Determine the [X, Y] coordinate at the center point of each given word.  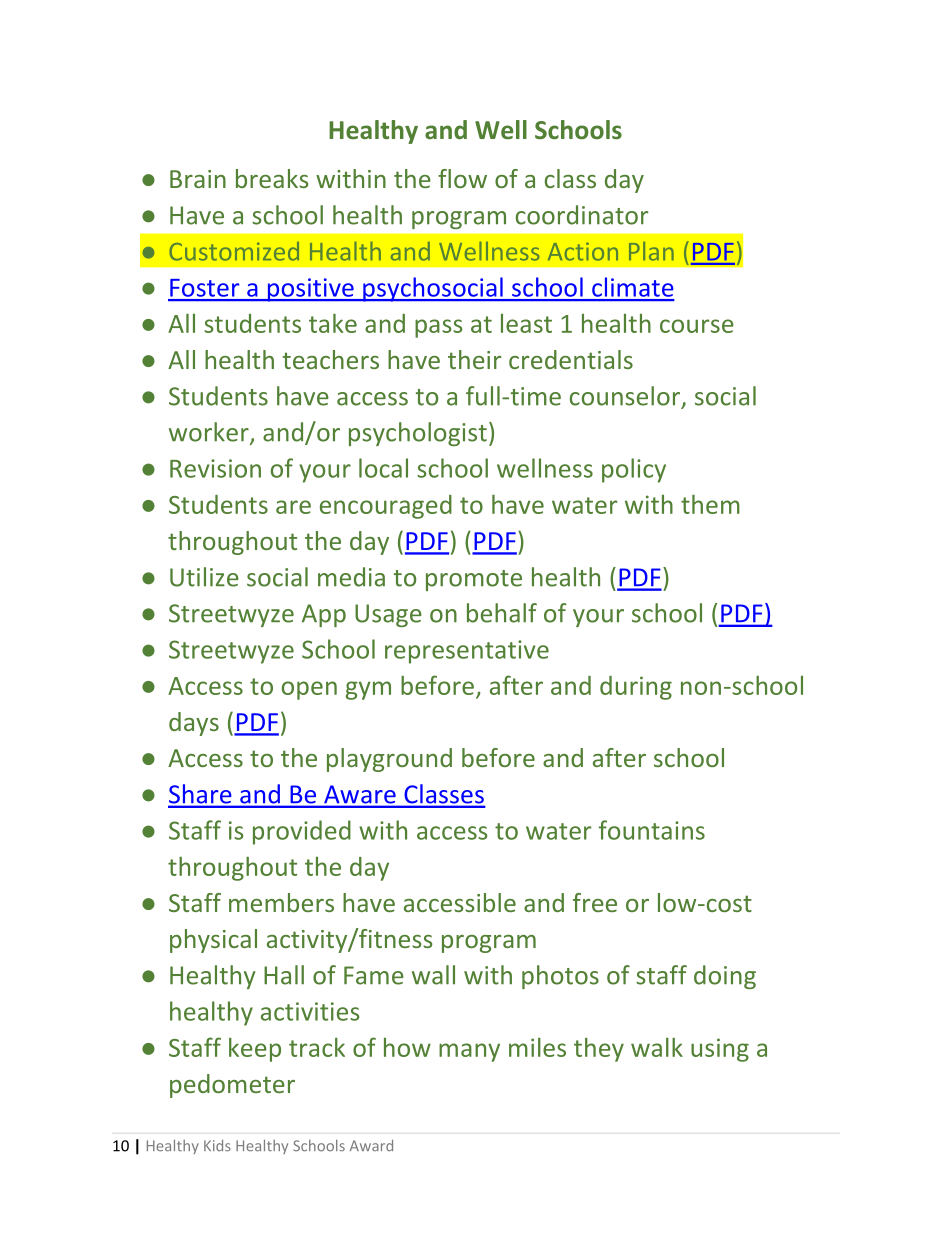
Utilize [204, 577]
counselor [625, 396]
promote [474, 580]
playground [389, 760]
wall [433, 975]
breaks [272, 178]
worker [210, 433]
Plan [651, 251]
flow [462, 178]
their [474, 359]
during [636, 688]
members [281, 902]
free [595, 902]
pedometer [232, 1086]
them [710, 504]
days [194, 724]
